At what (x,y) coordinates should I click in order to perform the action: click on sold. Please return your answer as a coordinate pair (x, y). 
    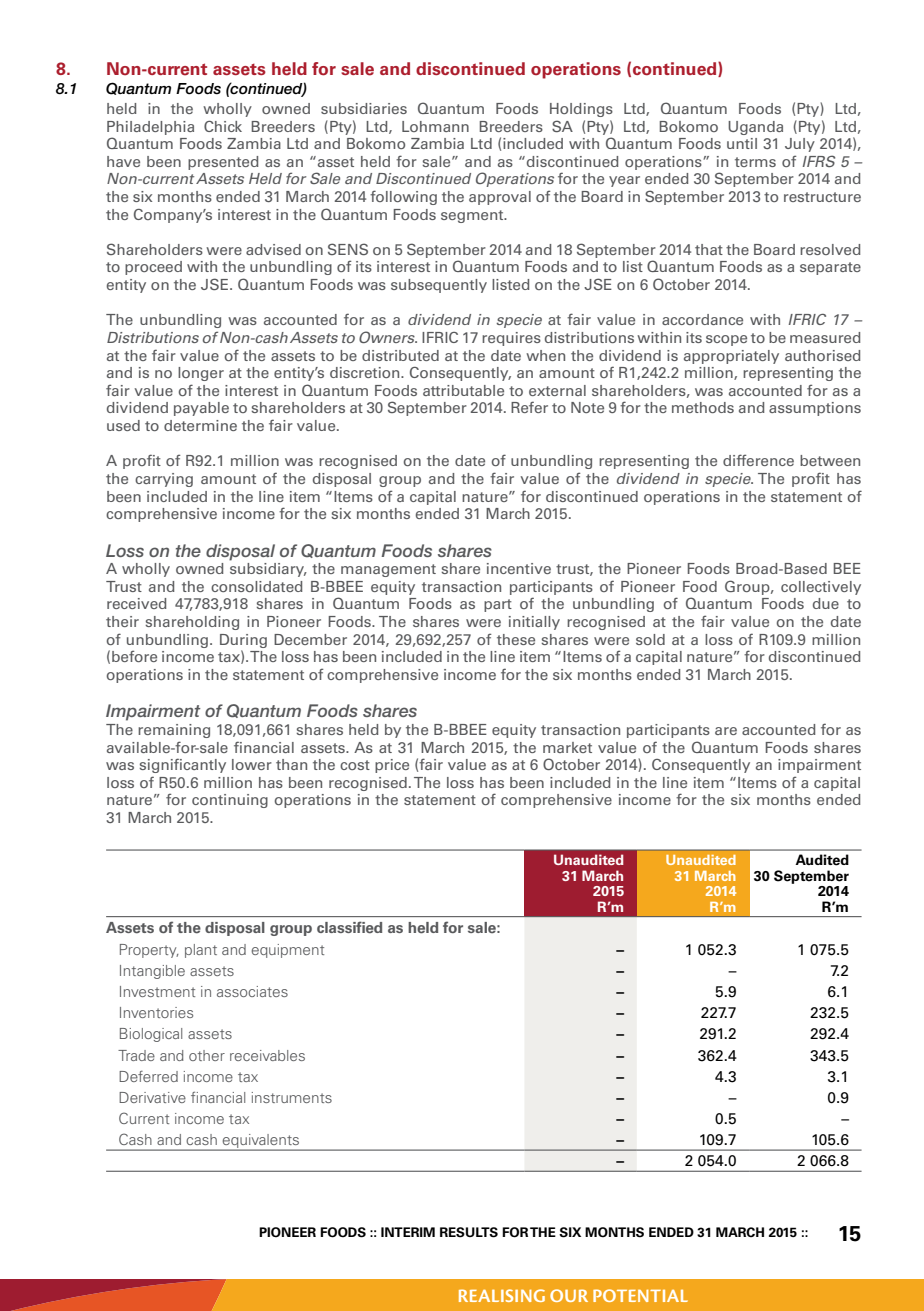
    Looking at the image, I should click on (650, 639).
